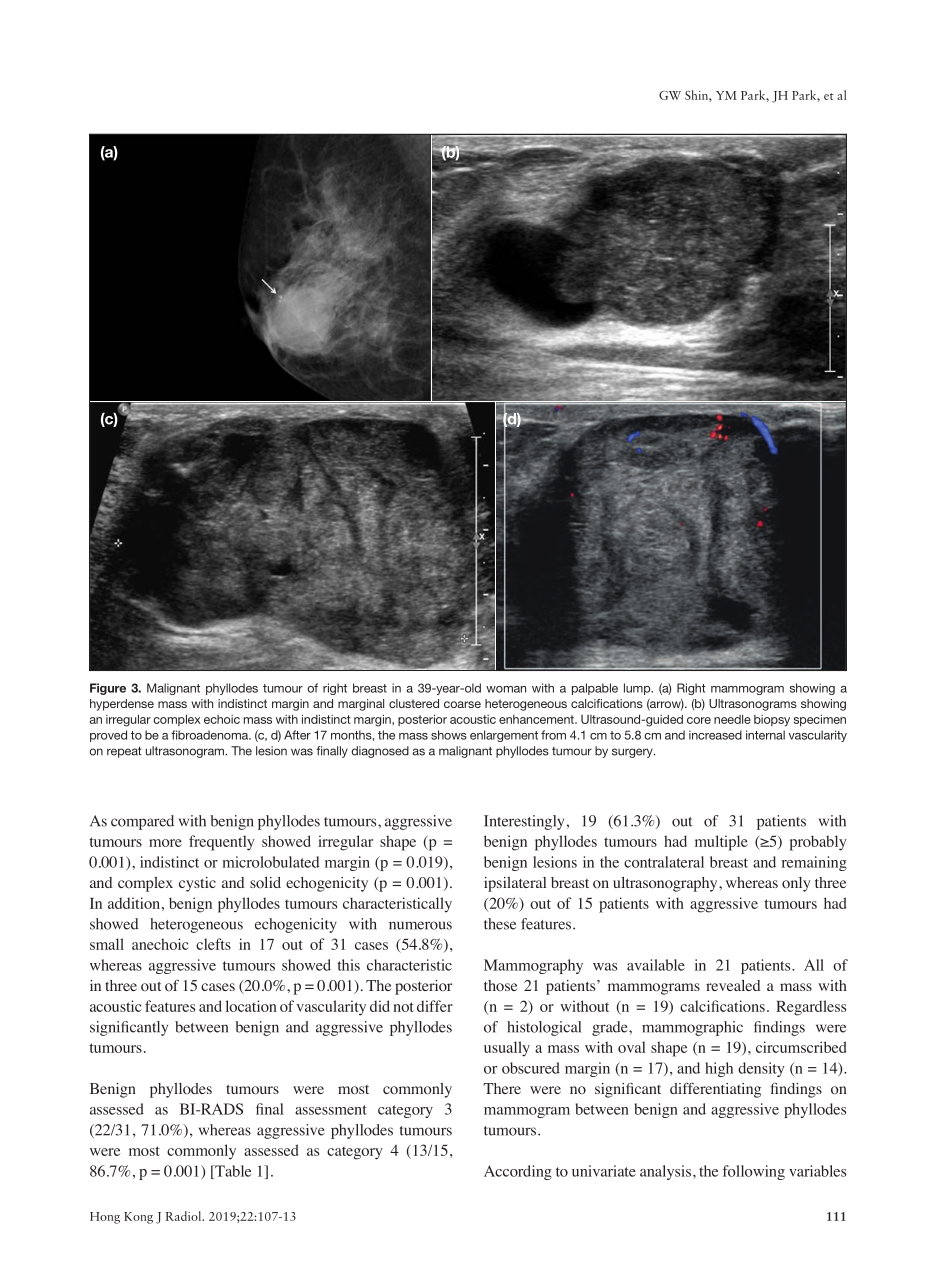 The image size is (936, 1288). I want to click on Kong, so click(138, 1218).
